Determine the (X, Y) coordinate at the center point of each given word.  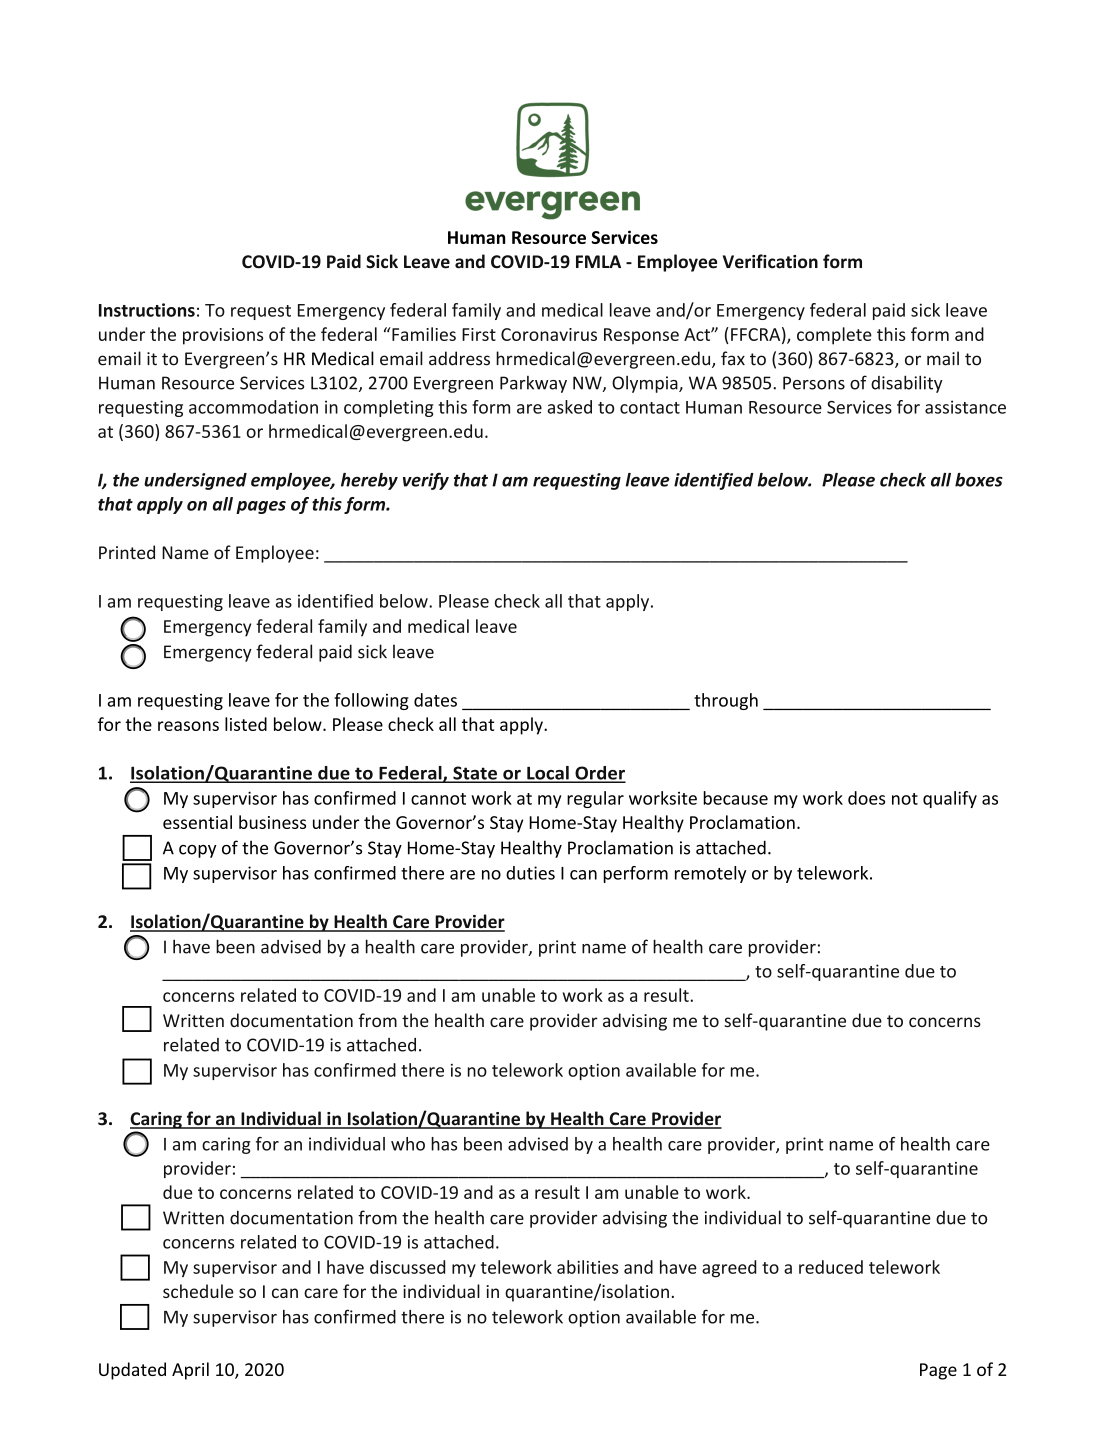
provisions (223, 336)
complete (834, 336)
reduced (831, 1267)
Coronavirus (549, 334)
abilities (587, 1267)
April (190, 1371)
